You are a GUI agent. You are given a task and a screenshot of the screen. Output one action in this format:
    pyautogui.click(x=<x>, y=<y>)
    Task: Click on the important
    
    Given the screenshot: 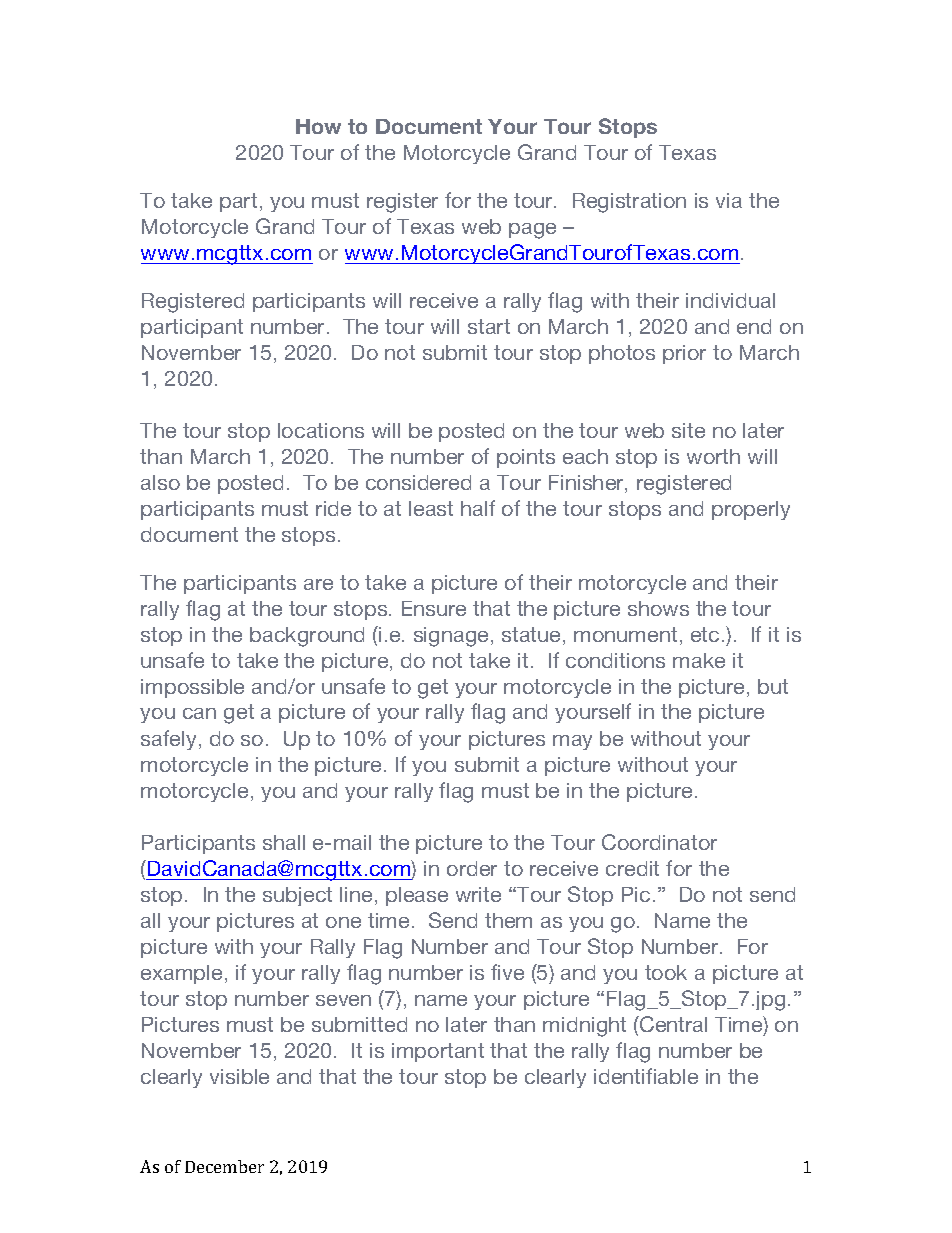 What is the action you would take?
    pyautogui.click(x=438, y=1052)
